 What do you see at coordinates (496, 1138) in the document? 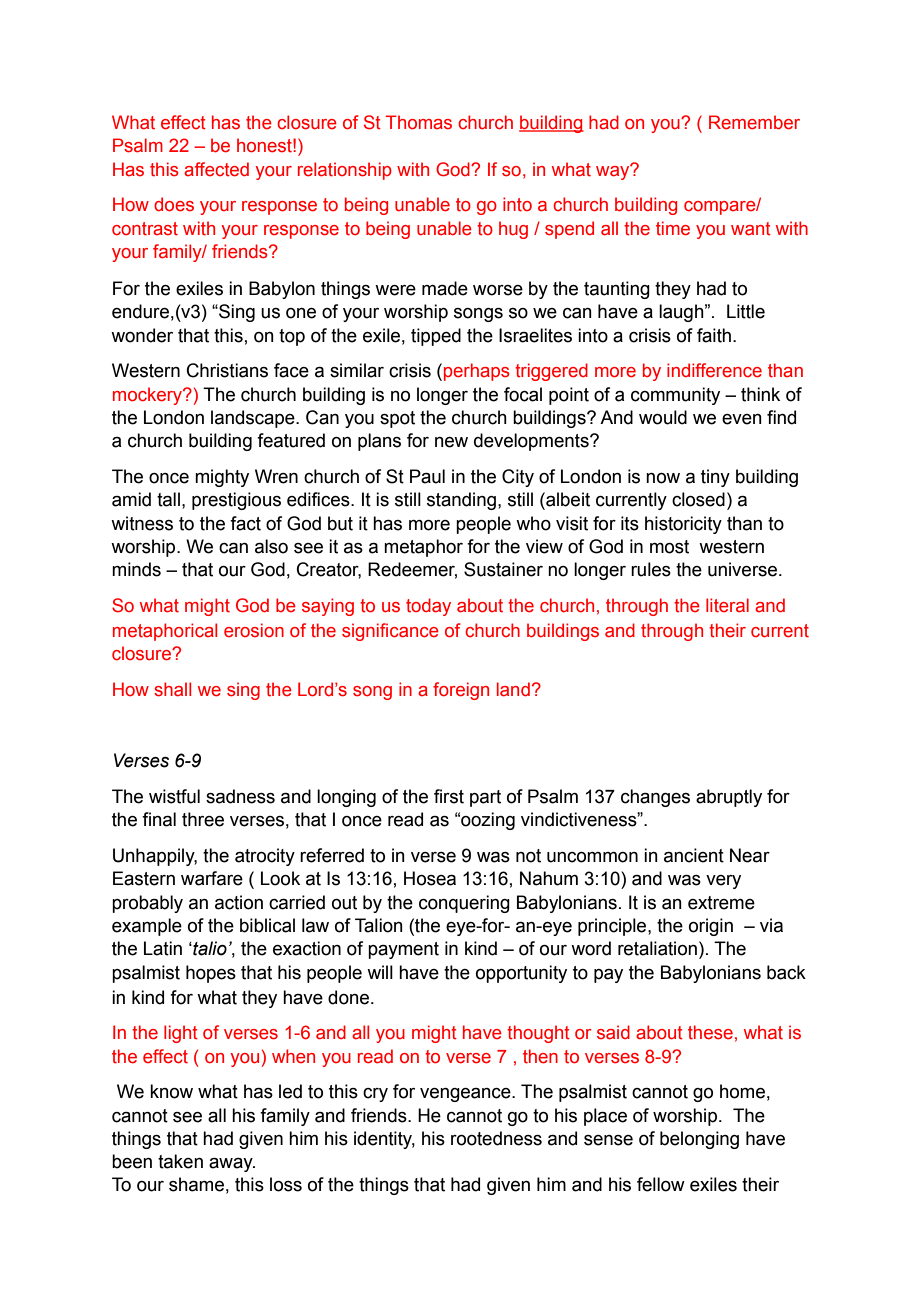
I see `rootedness` at bounding box center [496, 1138].
